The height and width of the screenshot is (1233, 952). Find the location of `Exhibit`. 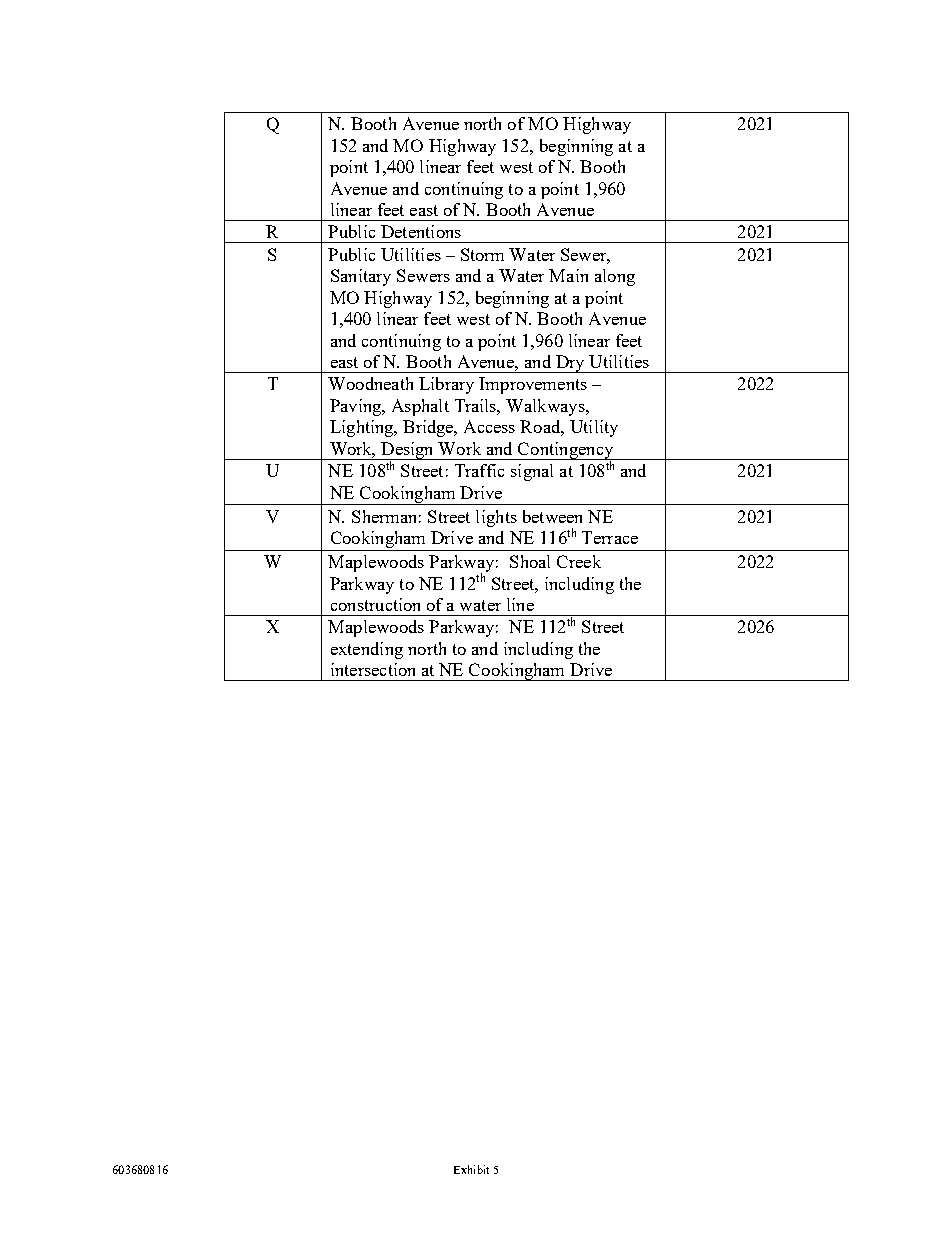

Exhibit is located at coordinates (471, 1169).
